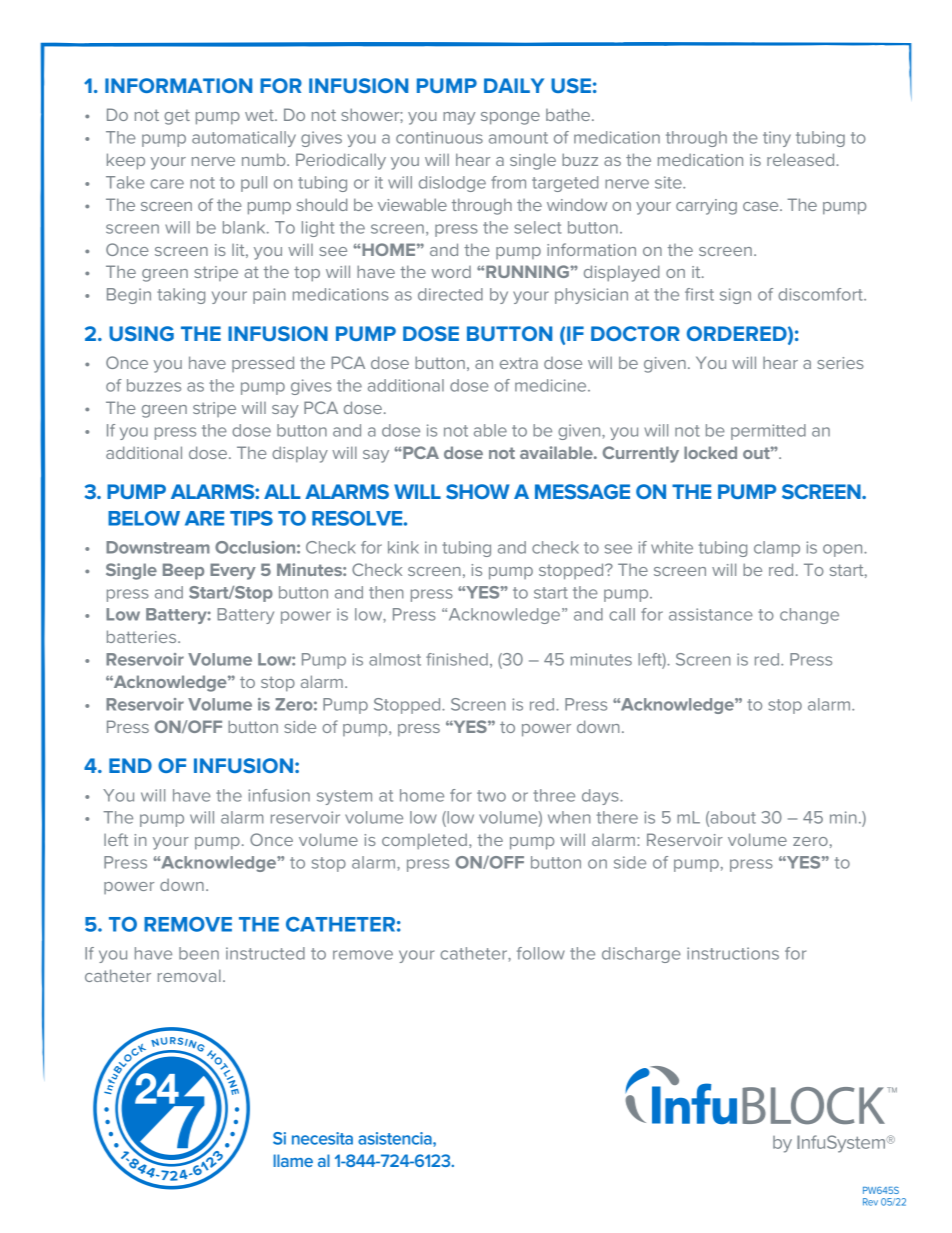 This screenshot has height=1233, width=952. I want to click on TIPS, so click(251, 518).
